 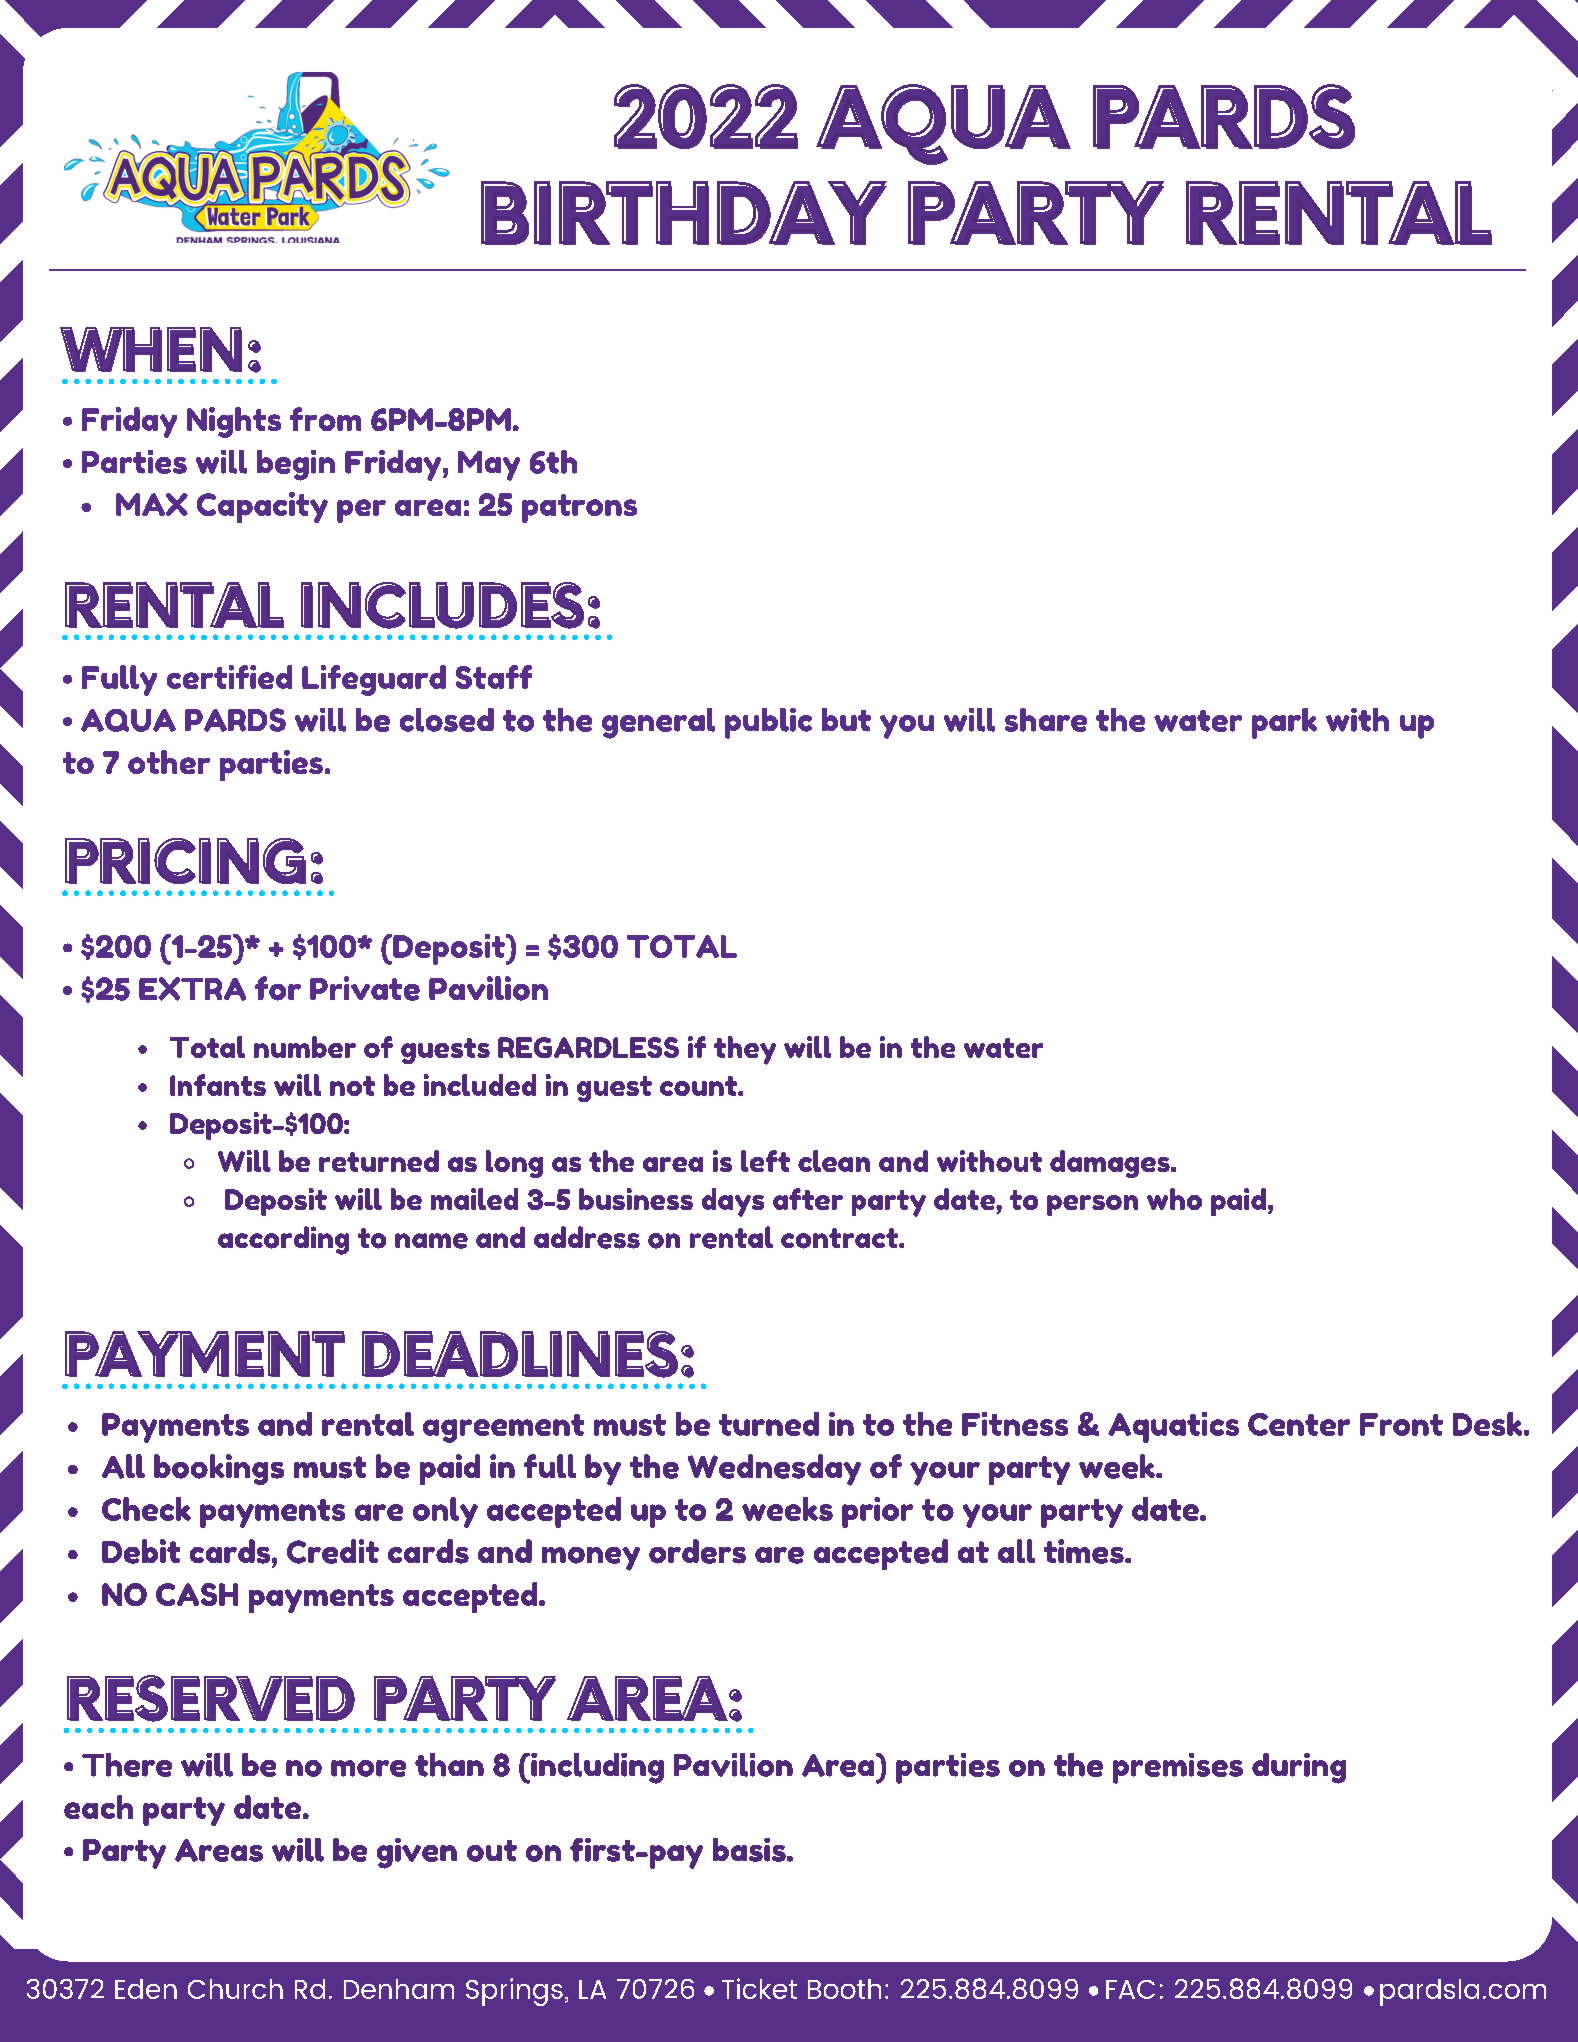 I want to click on CASH, so click(x=197, y=1594).
